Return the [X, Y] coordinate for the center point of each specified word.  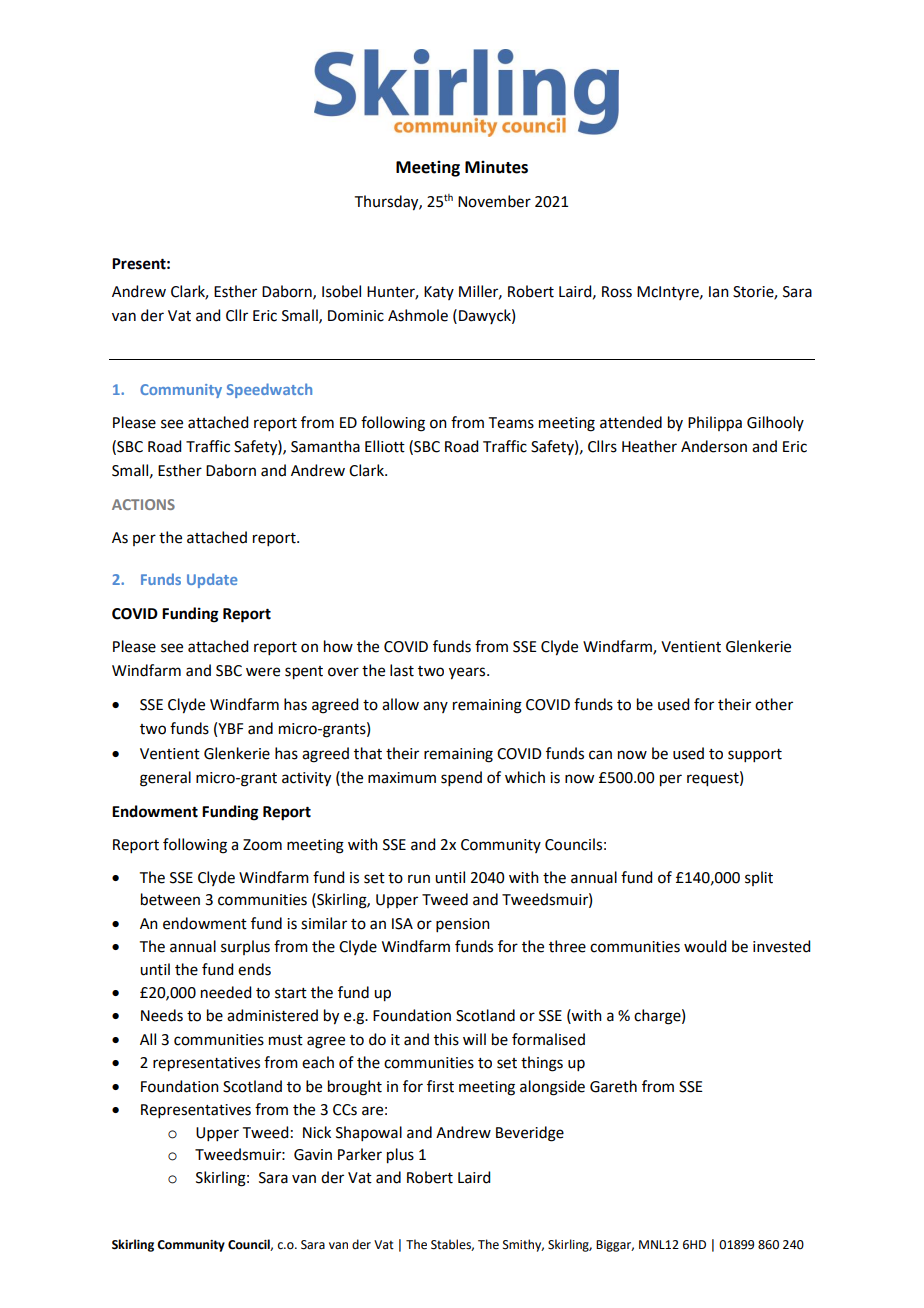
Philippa [715, 424]
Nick [317, 1132]
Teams [511, 423]
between [170, 899]
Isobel [341, 291]
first [440, 1086]
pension [463, 925]
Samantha [325, 446]
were [263, 672]
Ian [719, 292]
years [468, 673]
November [494, 201]
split [759, 878]
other [774, 704]
